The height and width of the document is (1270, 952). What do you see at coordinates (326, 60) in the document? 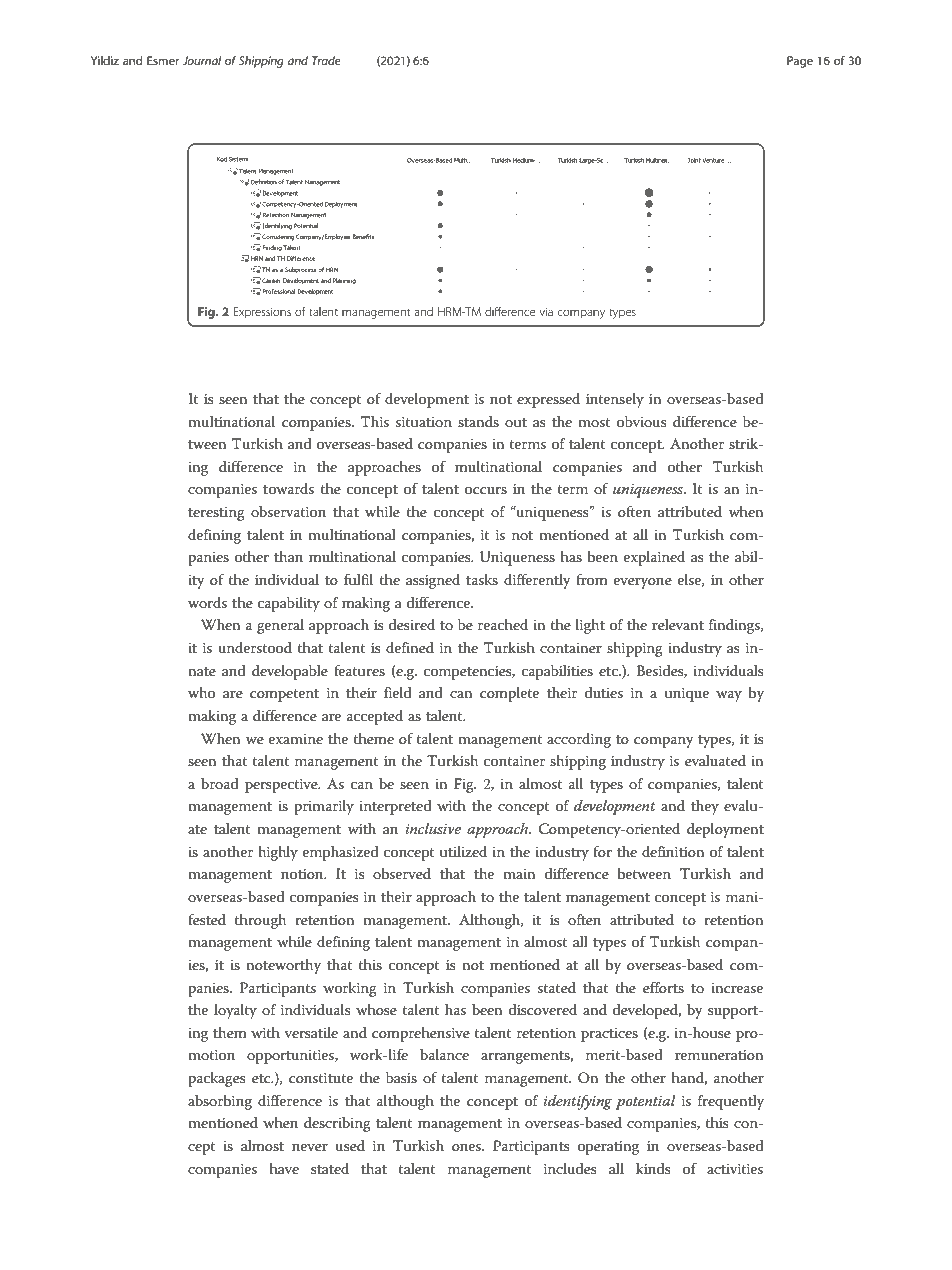
I see `Trade` at bounding box center [326, 60].
